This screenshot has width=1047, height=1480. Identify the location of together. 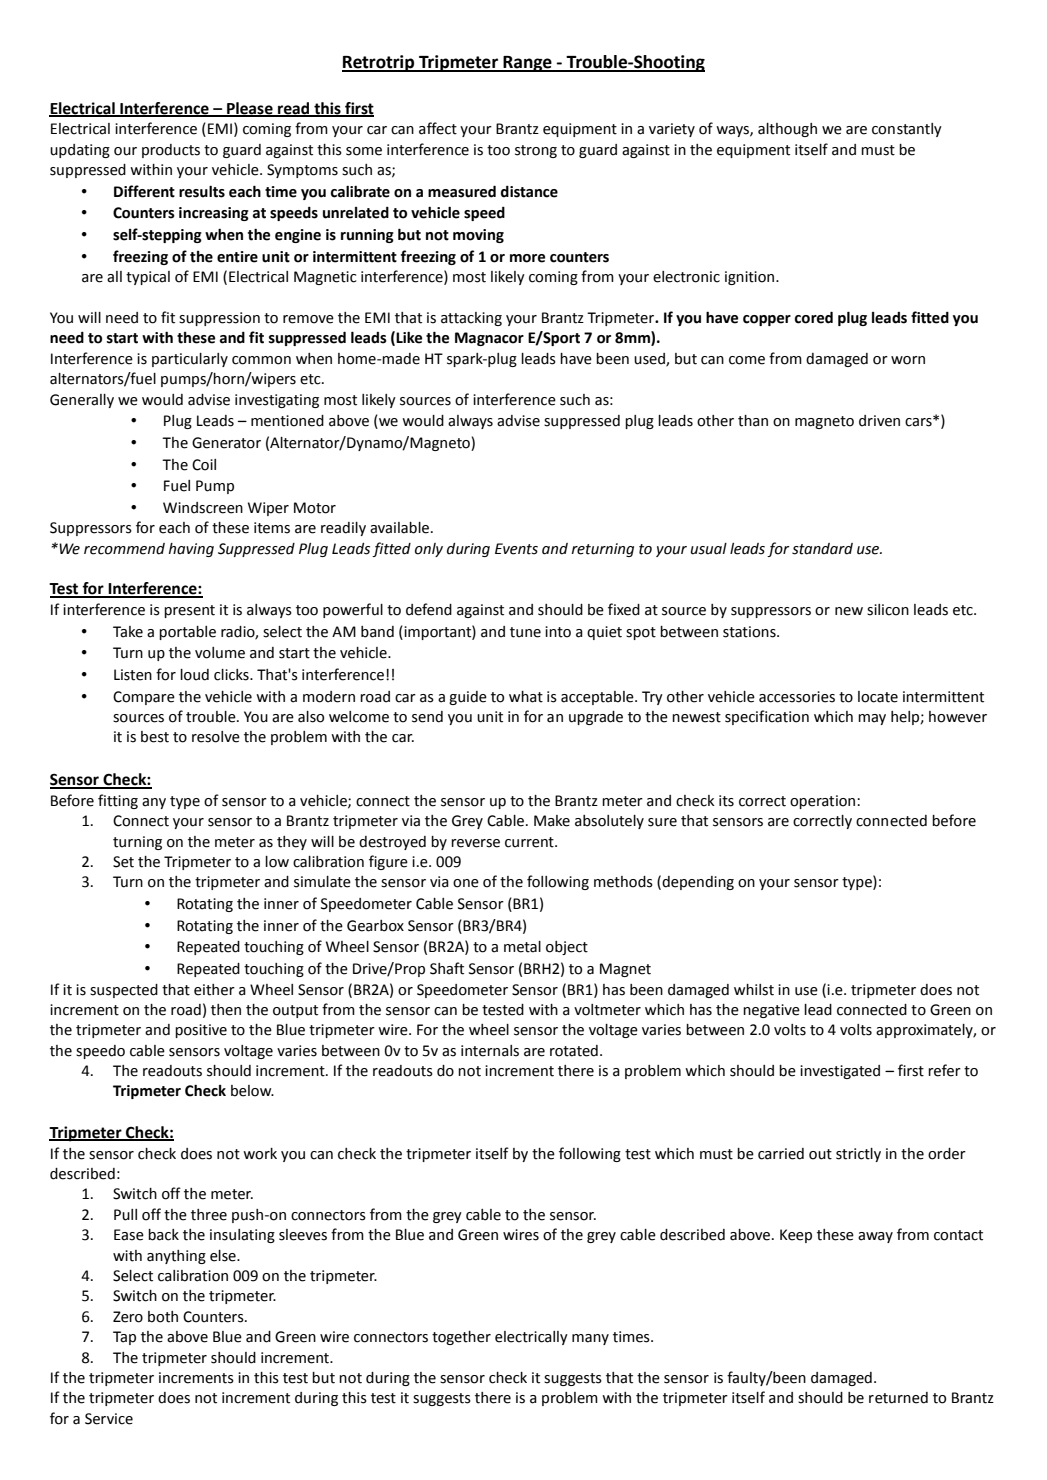
(461, 1338).
